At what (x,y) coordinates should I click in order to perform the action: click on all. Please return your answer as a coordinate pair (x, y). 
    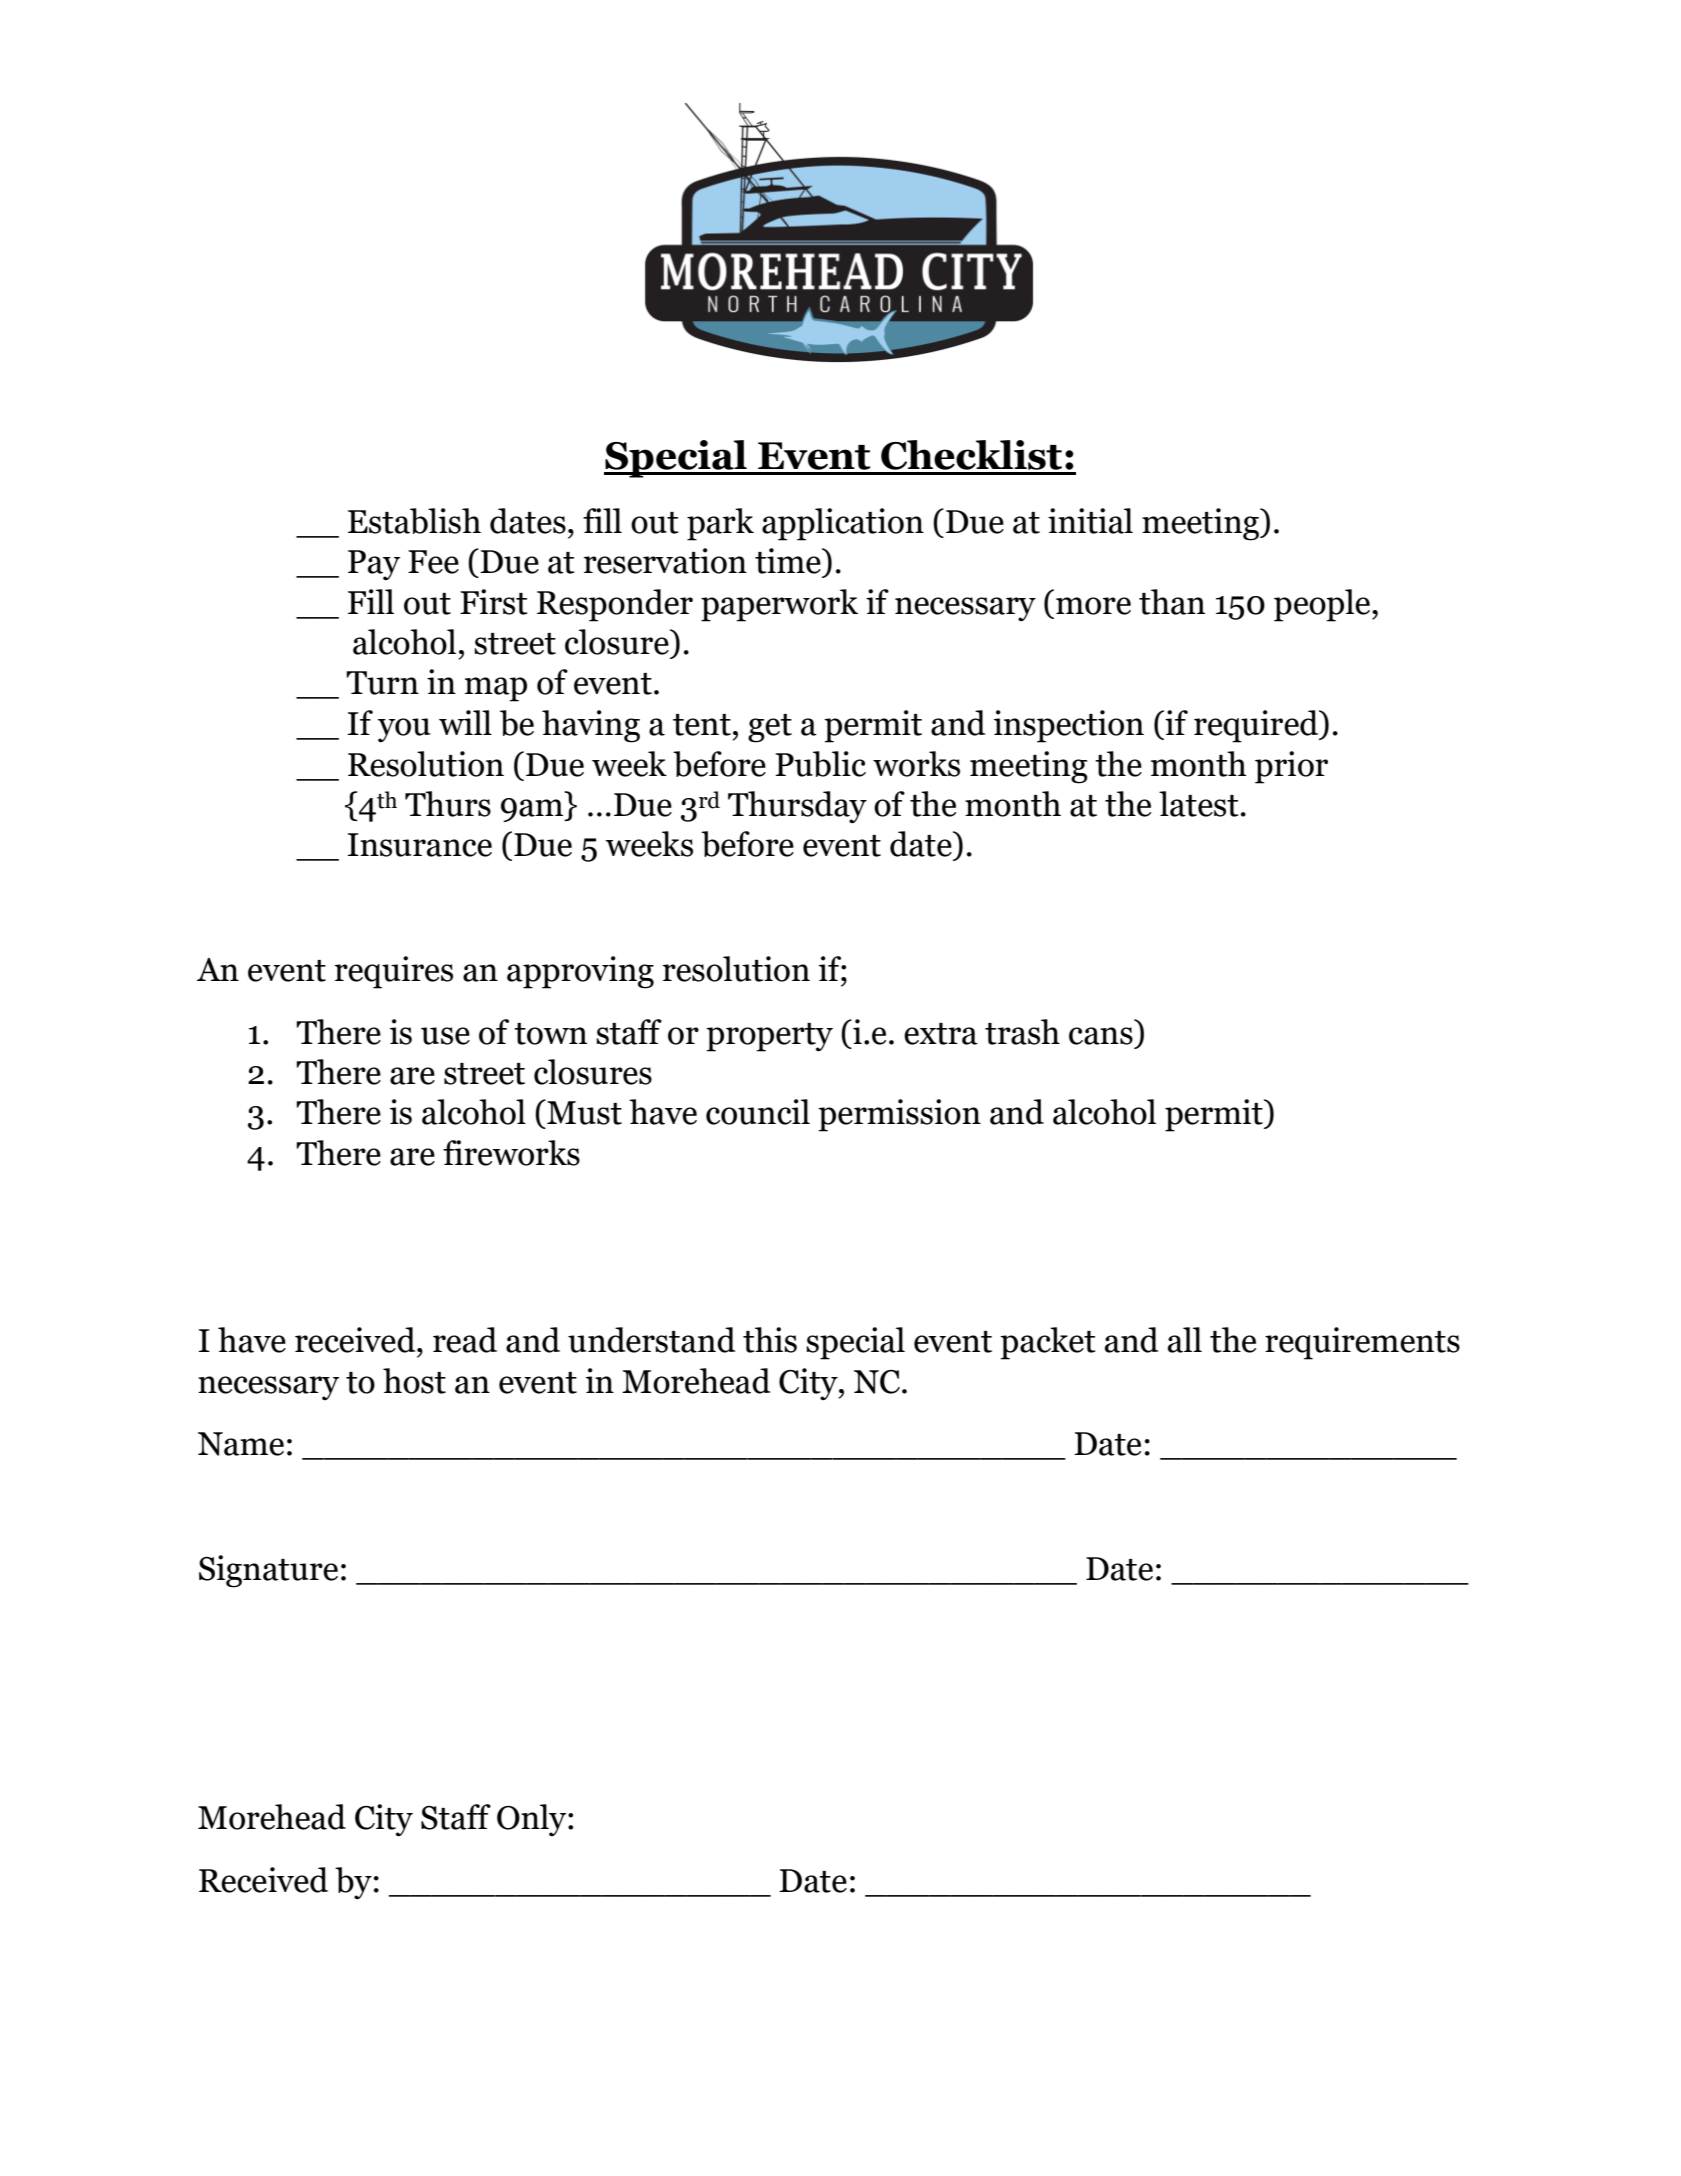
    Looking at the image, I should click on (1185, 1340).
